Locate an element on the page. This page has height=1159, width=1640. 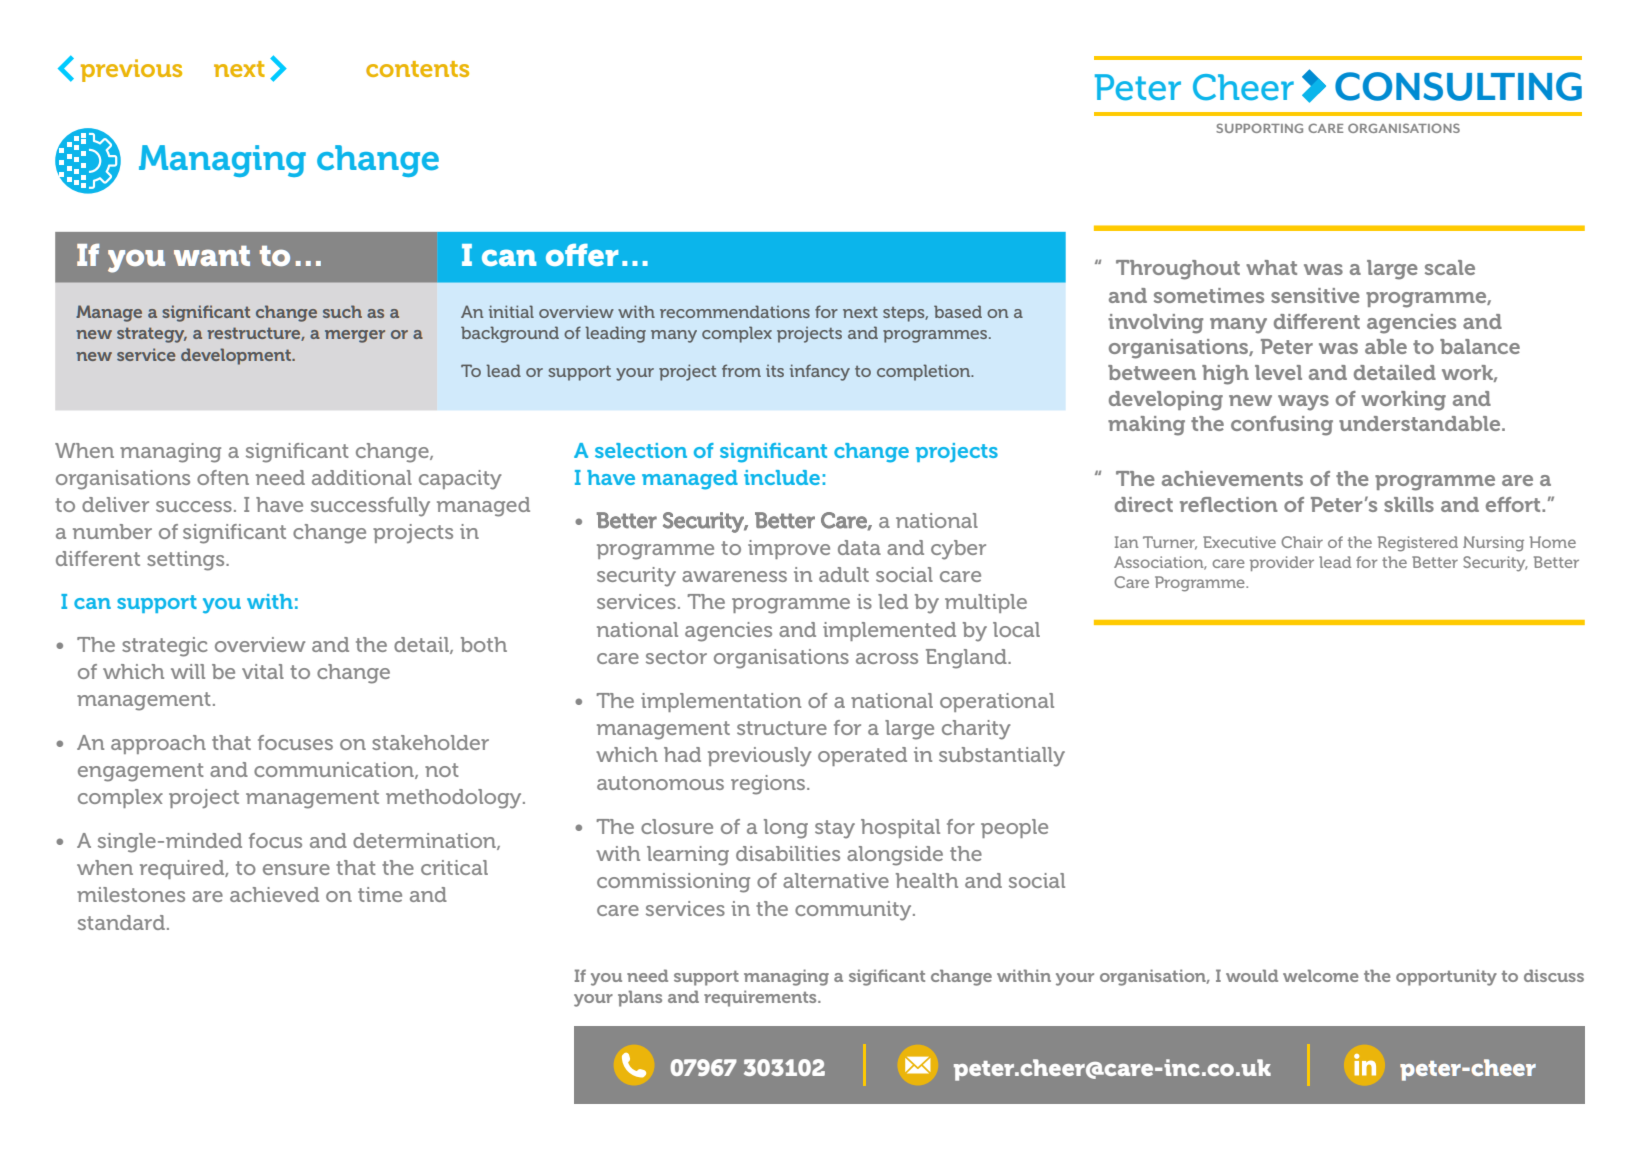
recommendations is located at coordinates (735, 311).
